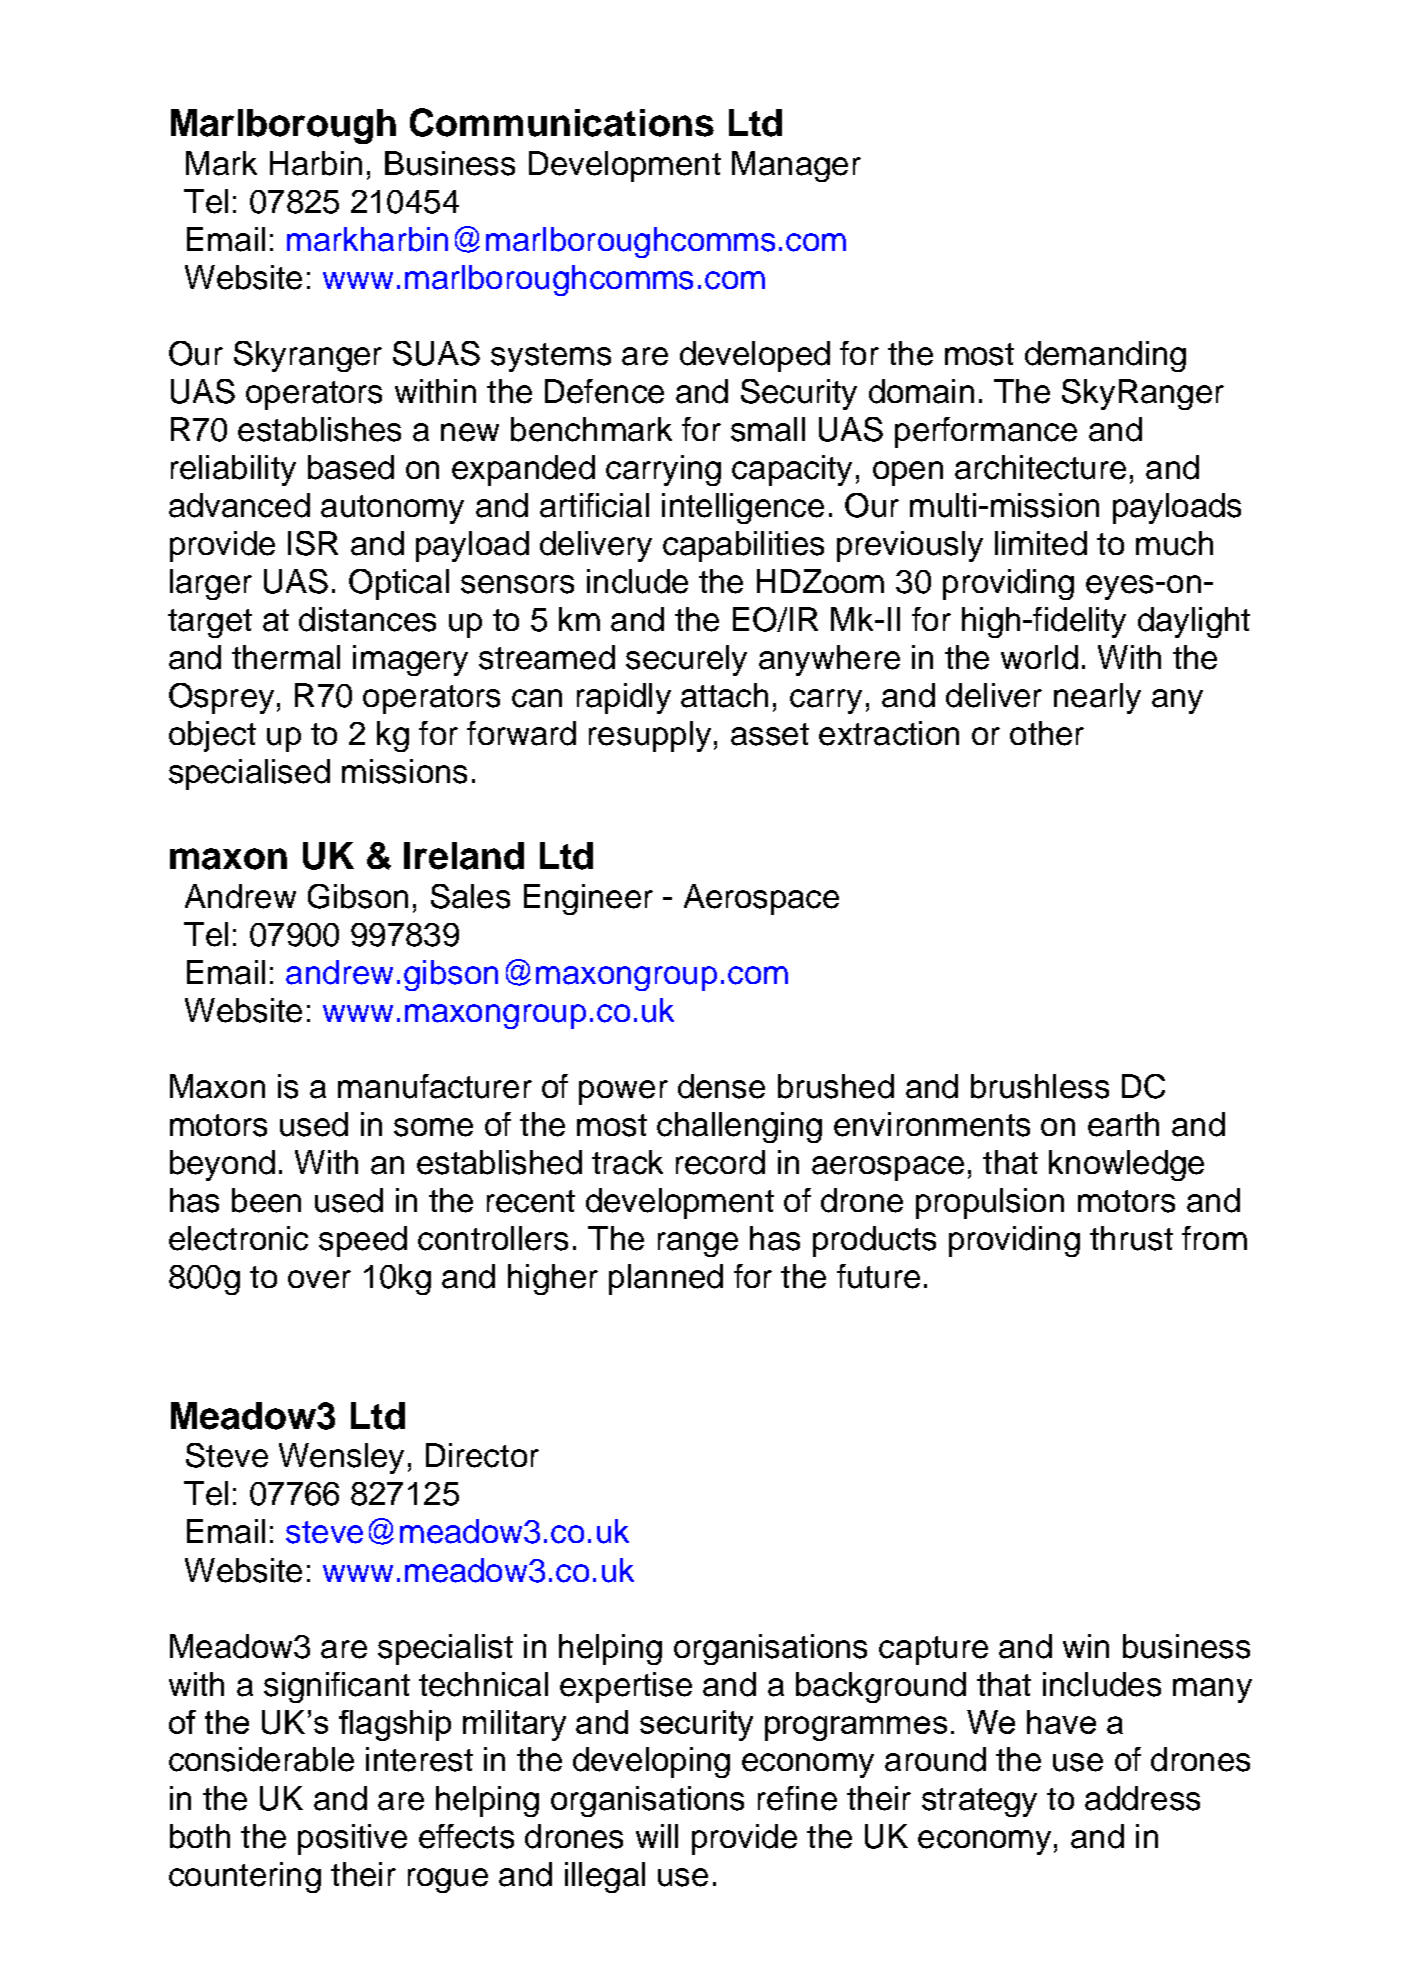 This image has height=1988, width=1406. I want to click on dense, so click(721, 1086).
